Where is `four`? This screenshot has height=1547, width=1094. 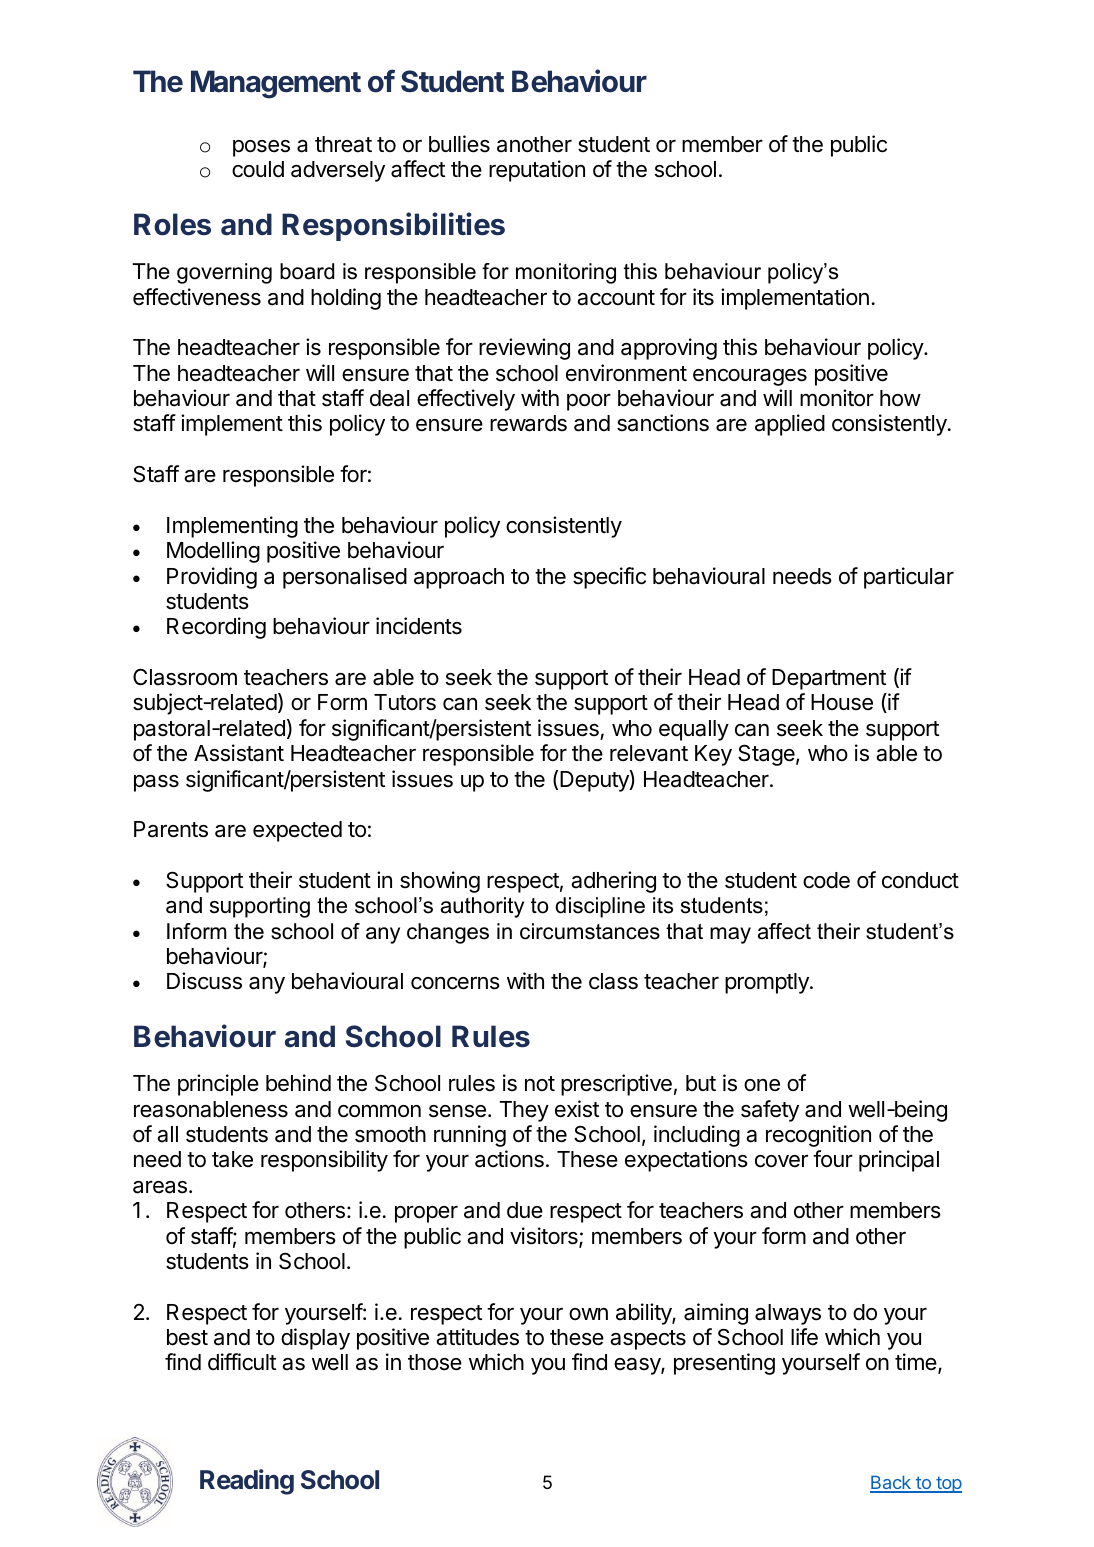 four is located at coordinates (833, 1159).
